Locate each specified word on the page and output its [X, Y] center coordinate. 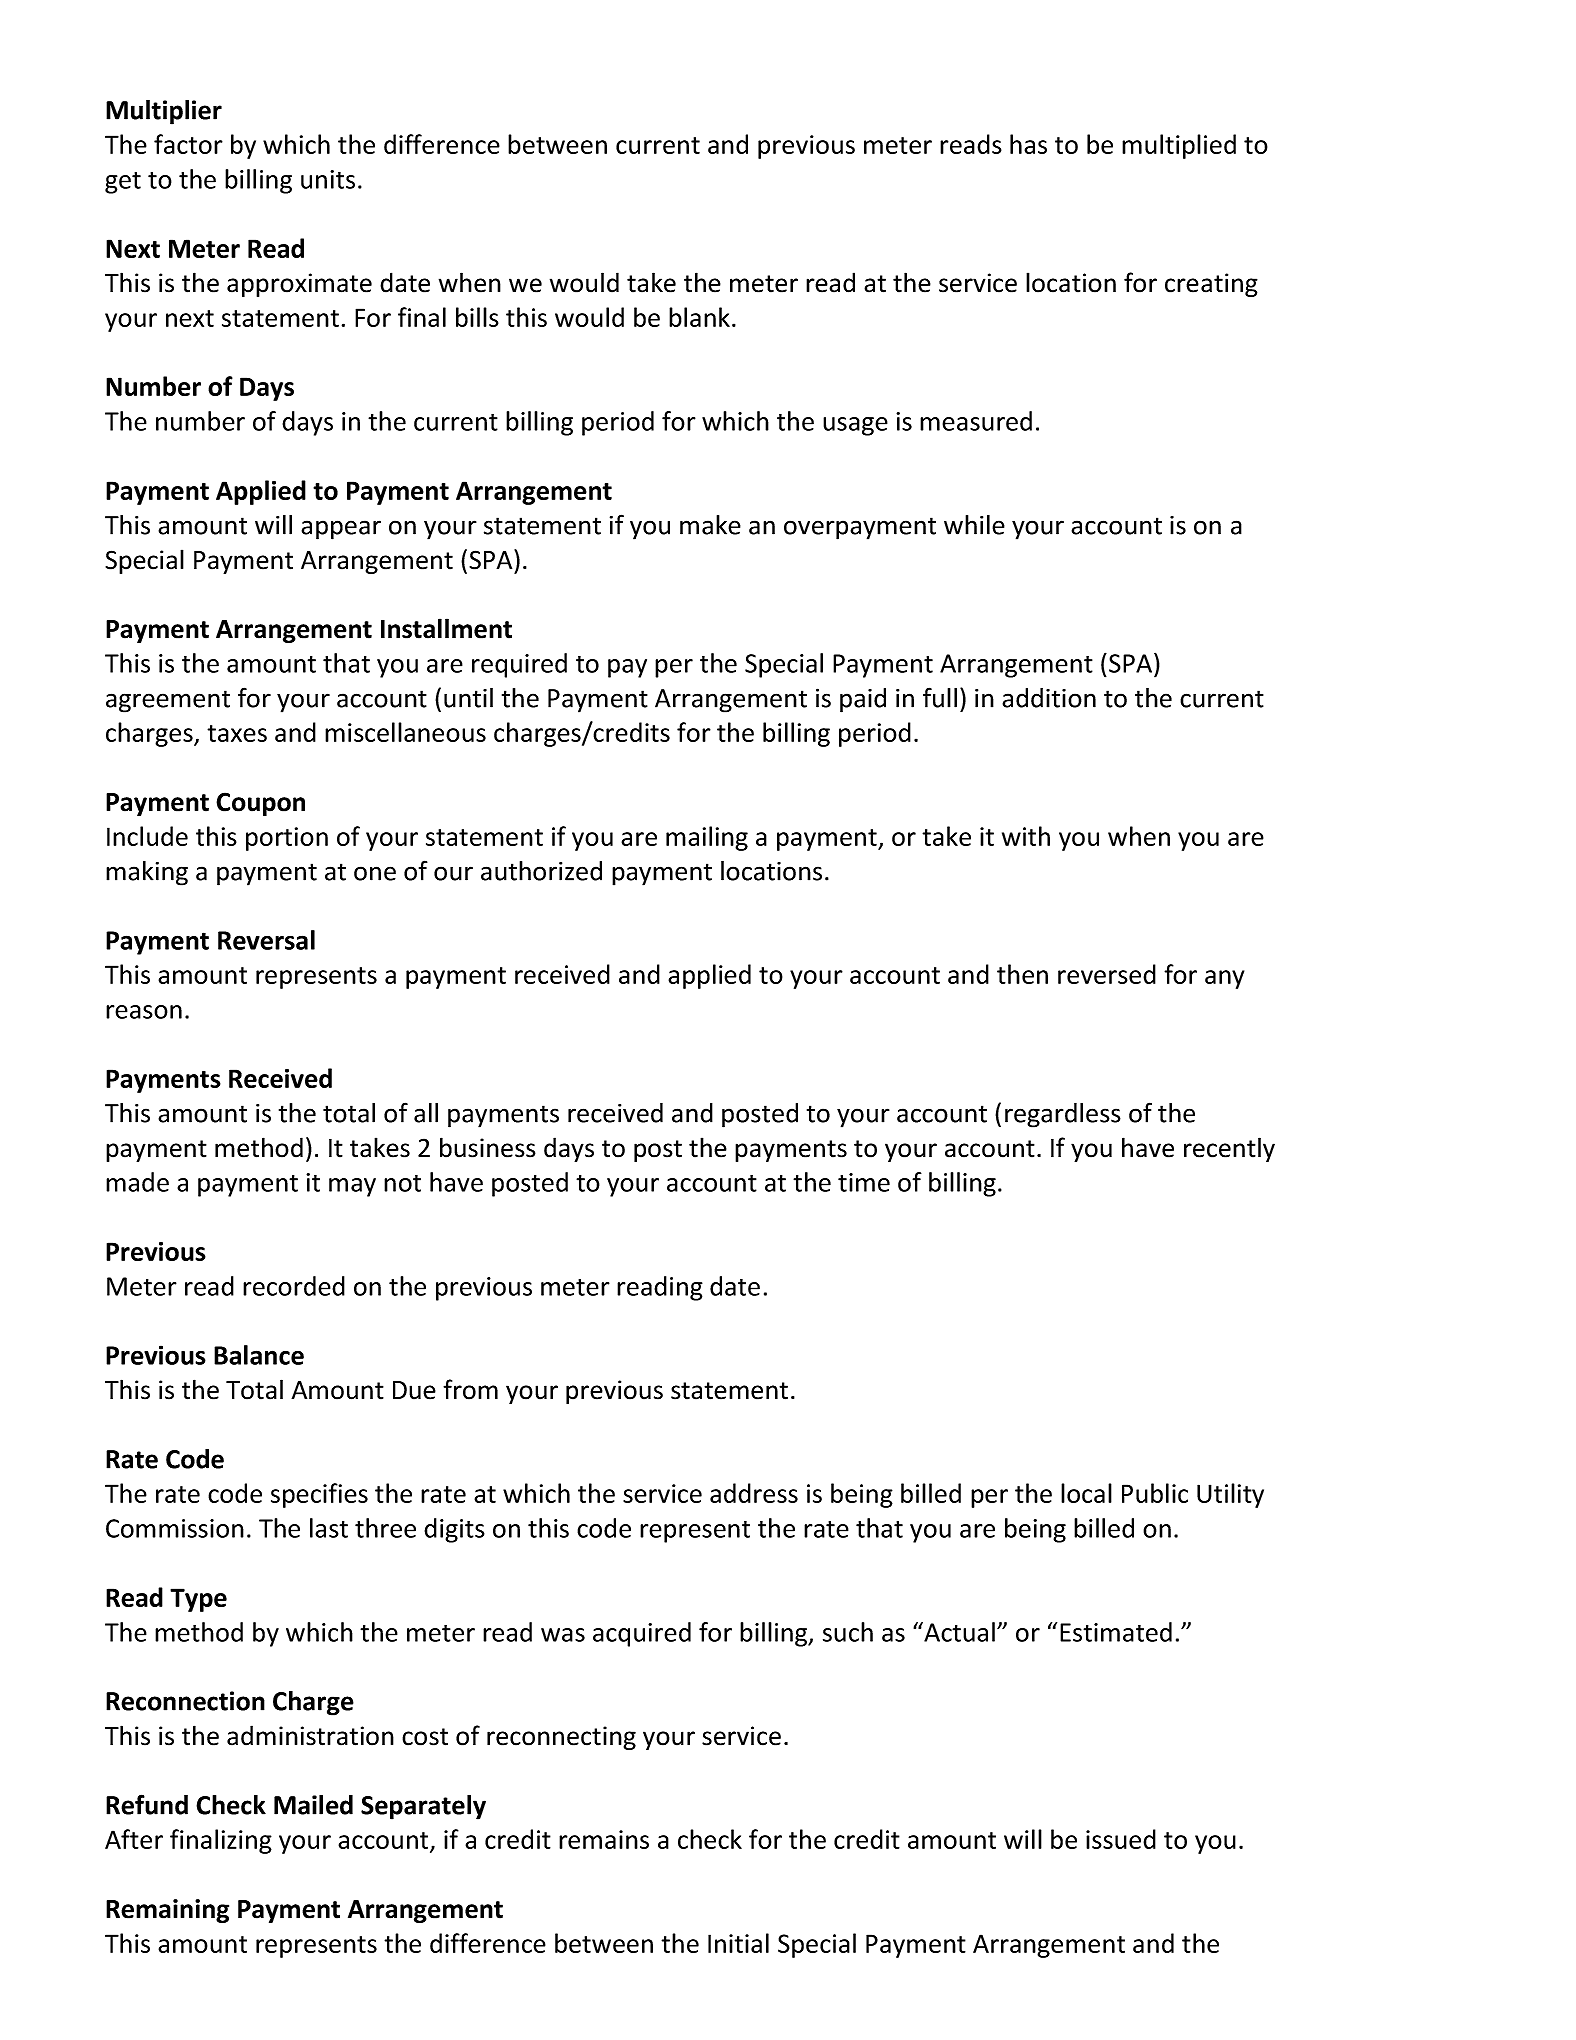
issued [1121, 1839]
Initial [738, 1943]
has [1028, 144]
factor [188, 144]
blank [699, 317]
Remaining [167, 1911]
